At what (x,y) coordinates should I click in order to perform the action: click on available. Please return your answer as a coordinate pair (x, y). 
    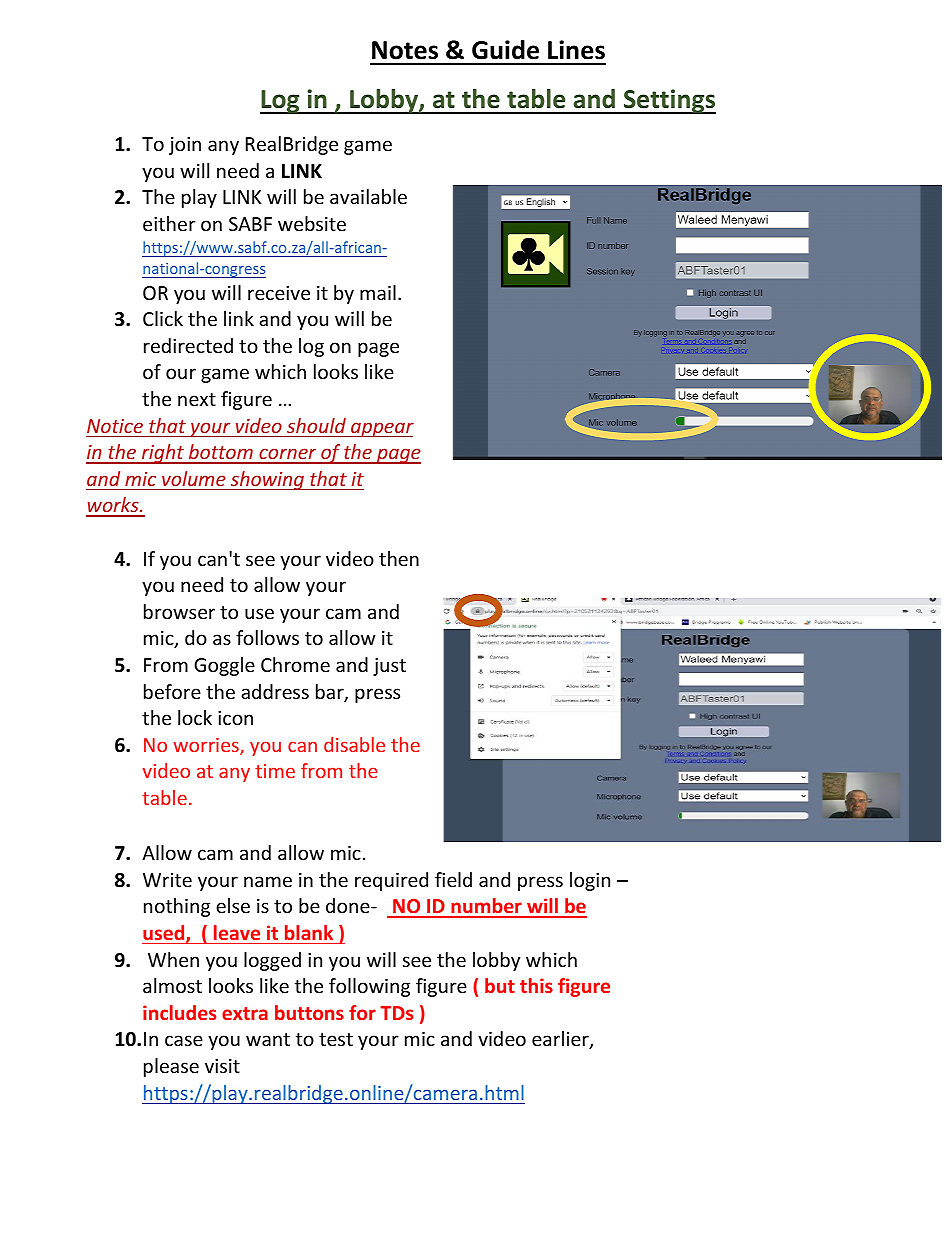
    Looking at the image, I should click on (368, 196).
